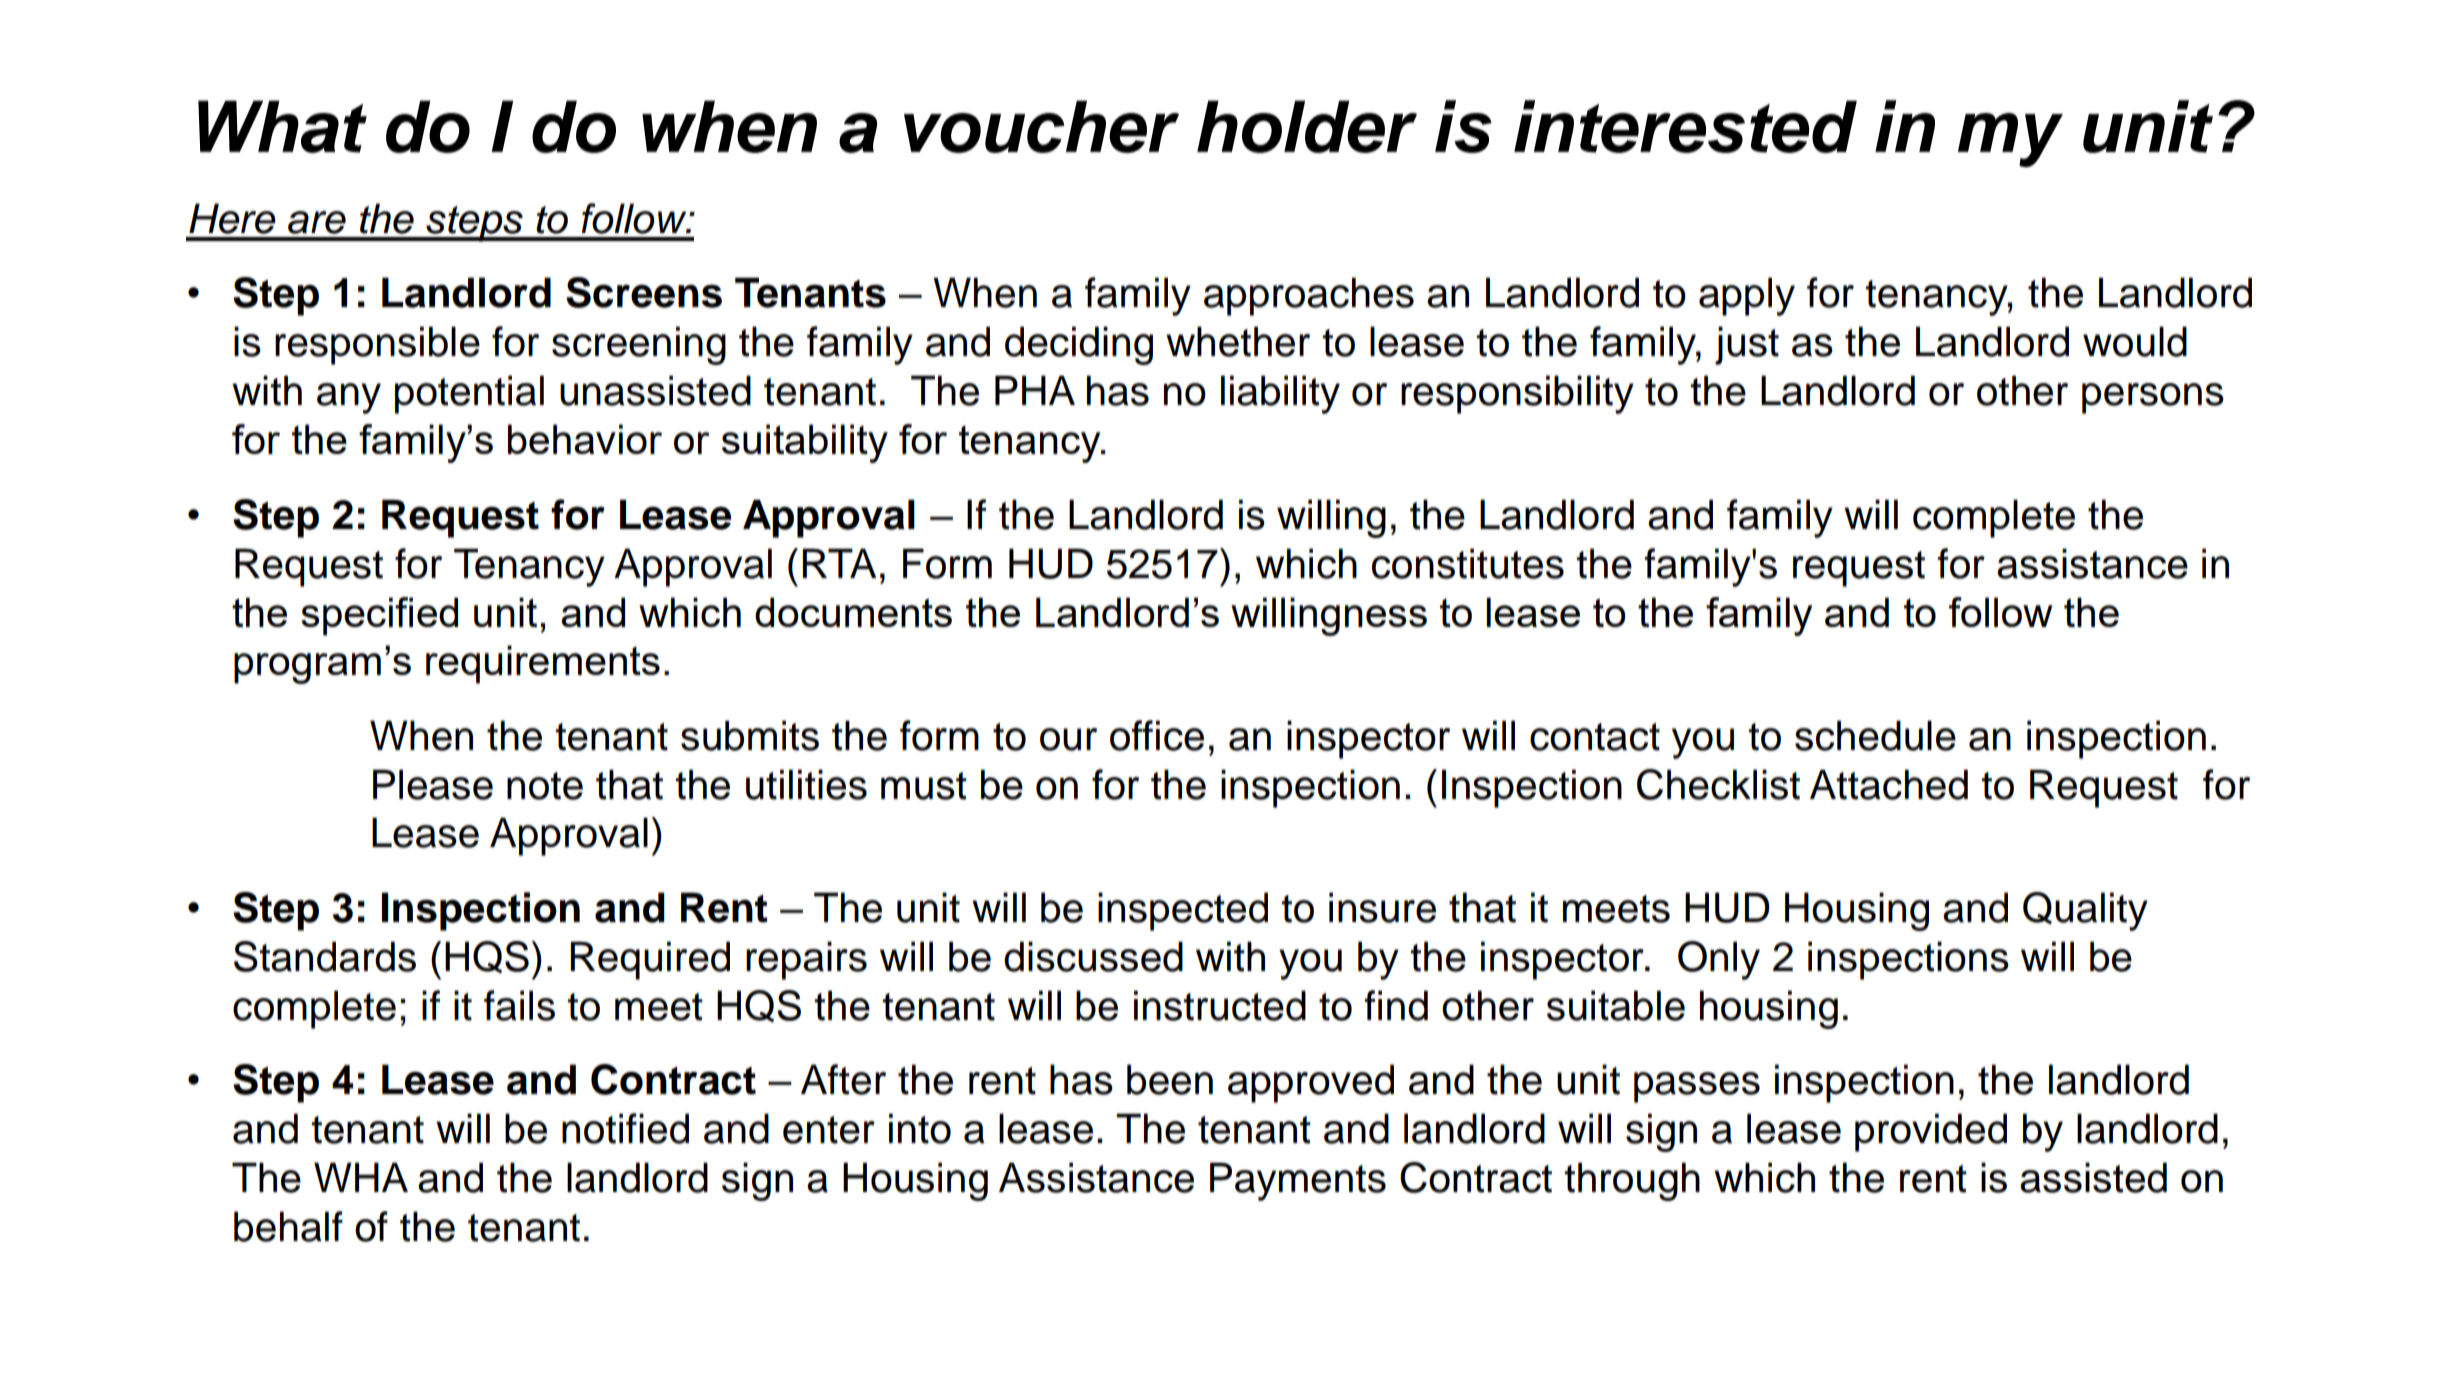 The width and height of the image is (2444, 1375). What do you see at coordinates (1307, 126) in the image?
I see `holder` at bounding box center [1307, 126].
